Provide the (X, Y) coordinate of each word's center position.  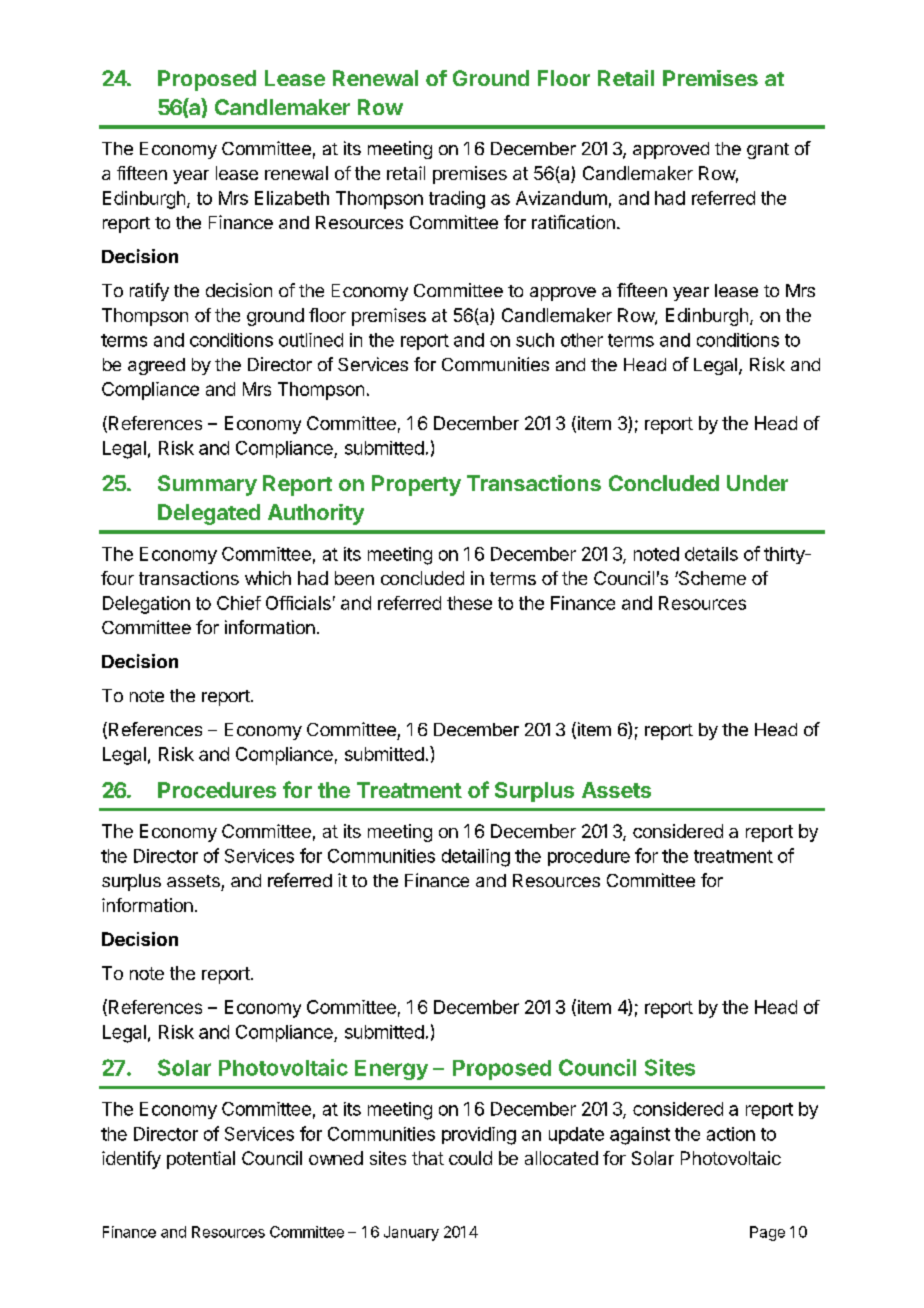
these (469, 603)
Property (416, 485)
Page (767, 1233)
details (711, 554)
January (411, 1233)
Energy (391, 1070)
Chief (239, 603)
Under (757, 483)
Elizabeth (292, 198)
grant (768, 151)
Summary (207, 485)
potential (201, 1160)
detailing (476, 858)
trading (457, 200)
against (640, 1136)
